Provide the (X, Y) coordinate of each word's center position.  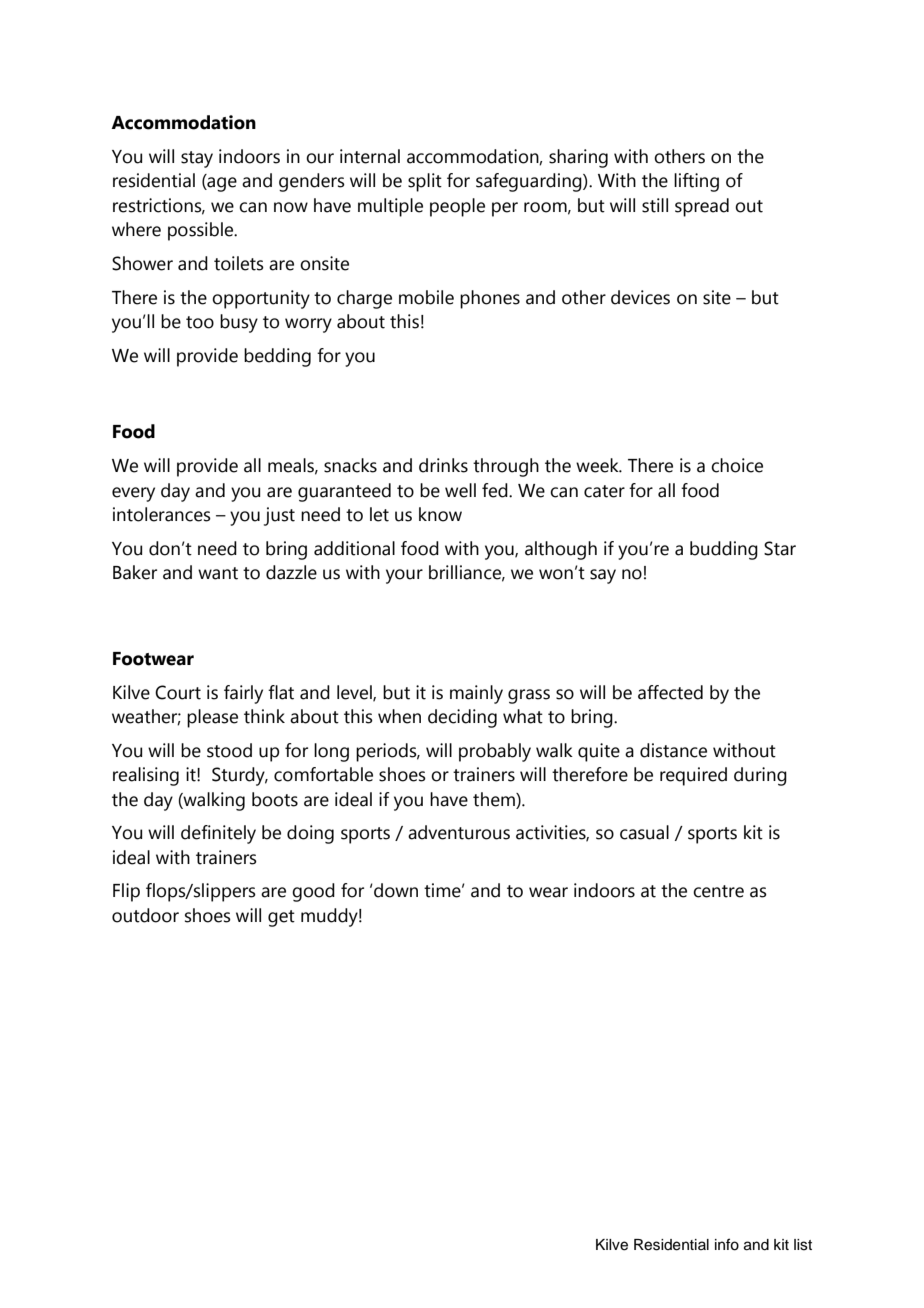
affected (670, 692)
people (457, 207)
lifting (696, 182)
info (727, 1244)
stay (197, 159)
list (803, 1245)
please (212, 718)
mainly (476, 694)
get (281, 918)
